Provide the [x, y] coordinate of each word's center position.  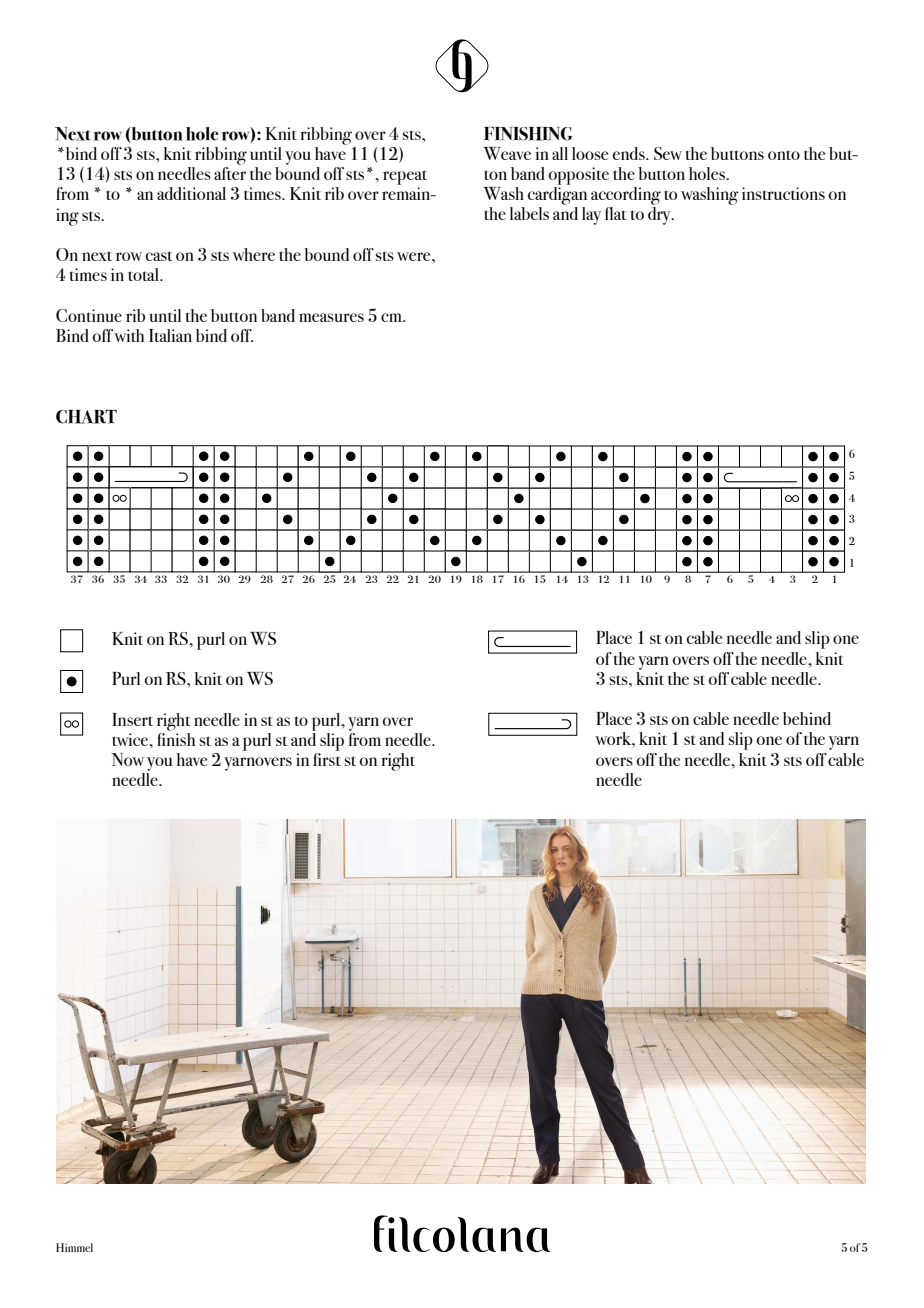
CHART [86, 417]
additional [191, 193]
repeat [405, 177]
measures [331, 317]
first [327, 758]
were [415, 256]
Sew [668, 153]
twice [131, 739]
